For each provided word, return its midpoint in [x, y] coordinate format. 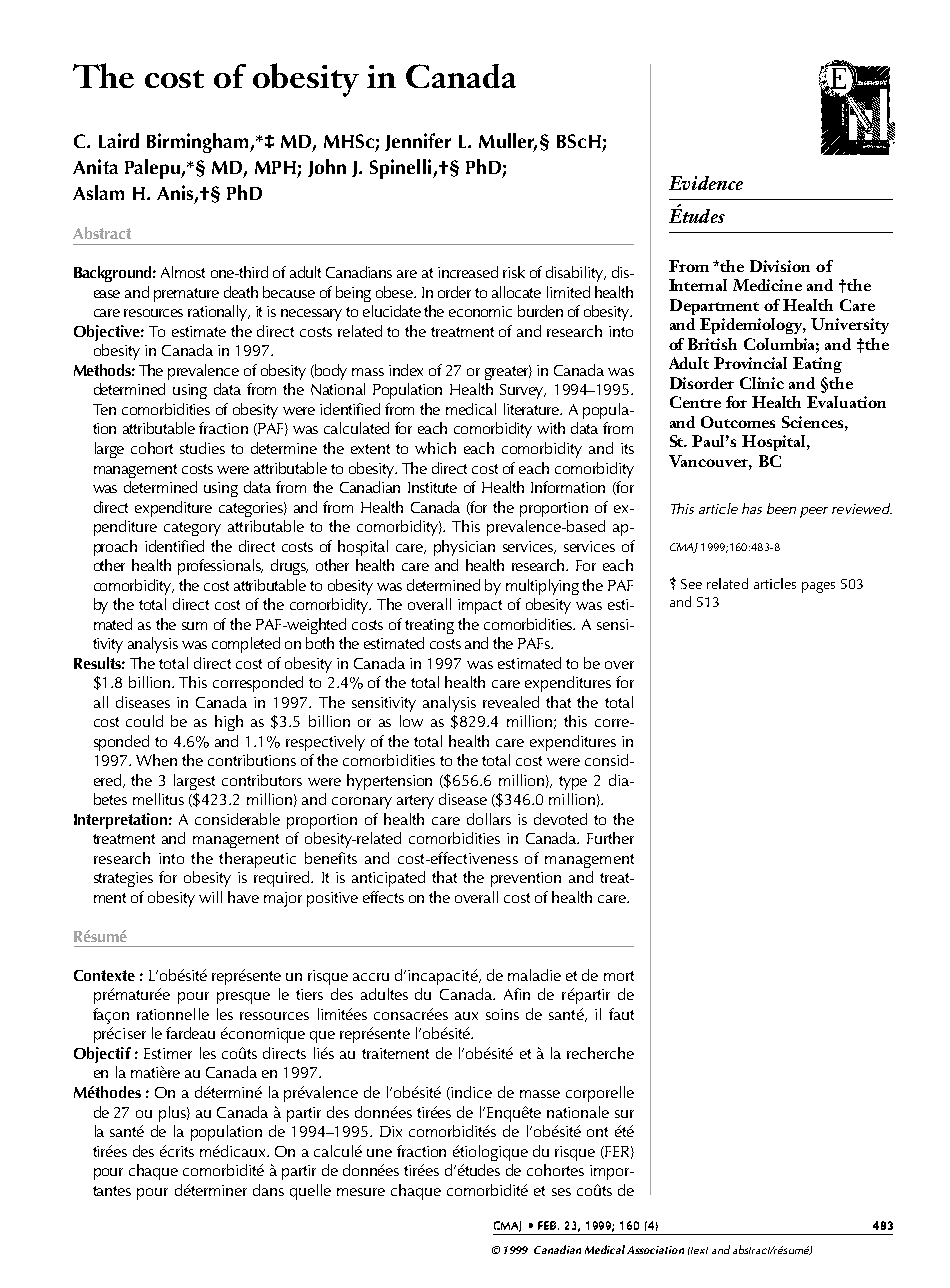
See [691, 584]
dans [268, 1190]
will [210, 897]
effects [383, 897]
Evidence [706, 183]
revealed [511, 702]
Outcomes [738, 422]
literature [533, 409]
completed [246, 645]
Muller [508, 142]
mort [619, 976]
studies [202, 448]
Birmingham [199, 143]
